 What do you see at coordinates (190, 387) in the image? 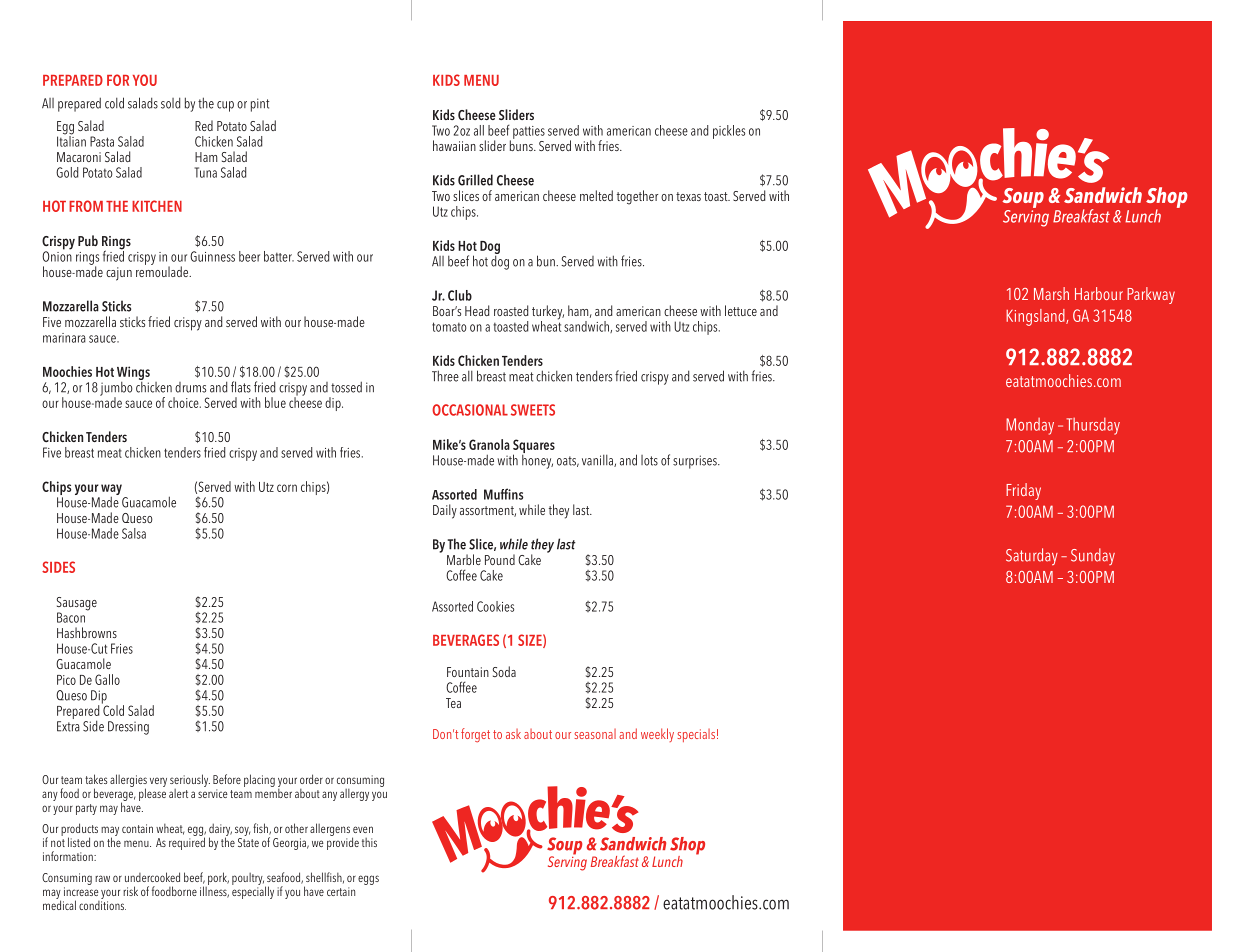
I see `drums` at bounding box center [190, 387].
